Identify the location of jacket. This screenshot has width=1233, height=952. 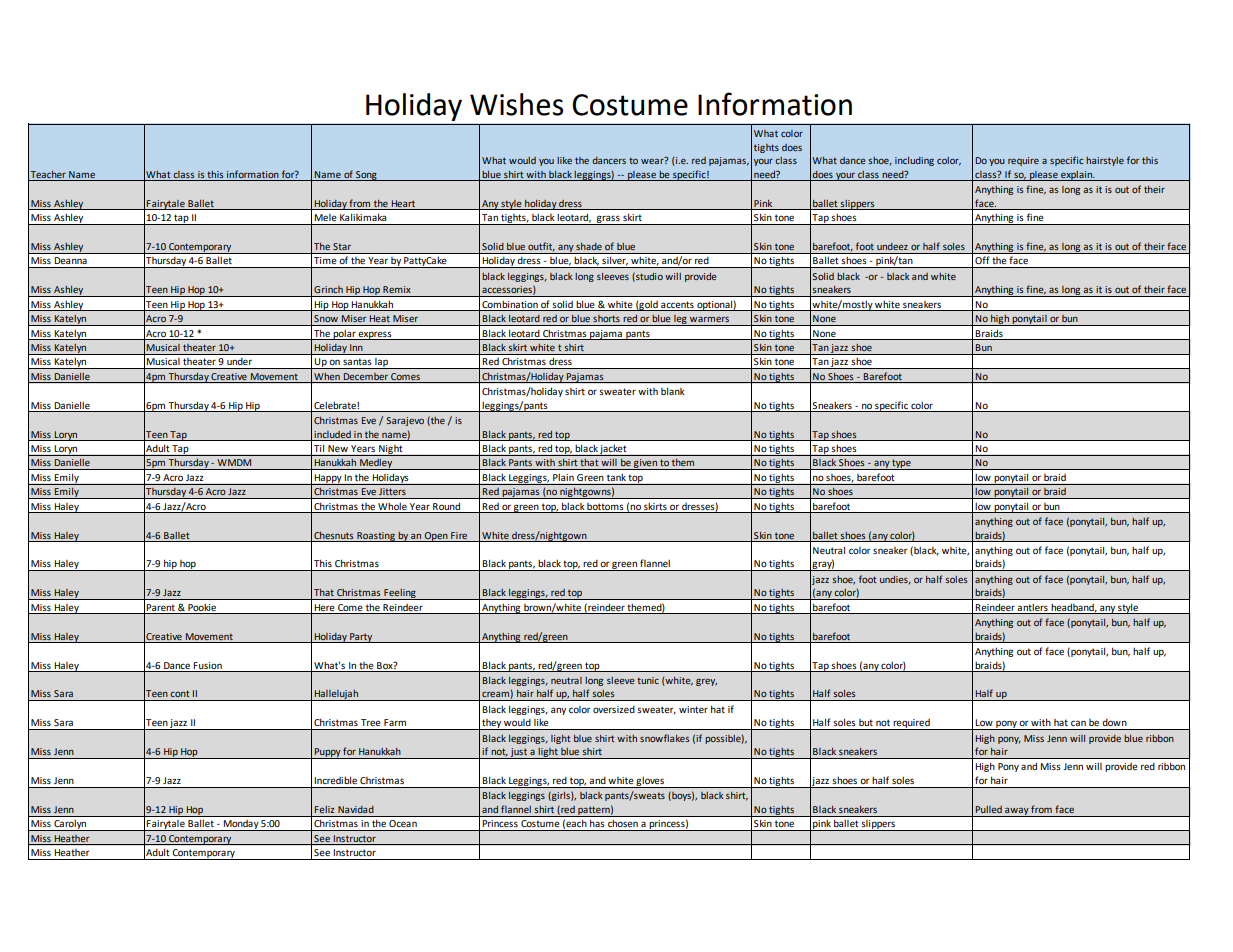
(614, 450).
